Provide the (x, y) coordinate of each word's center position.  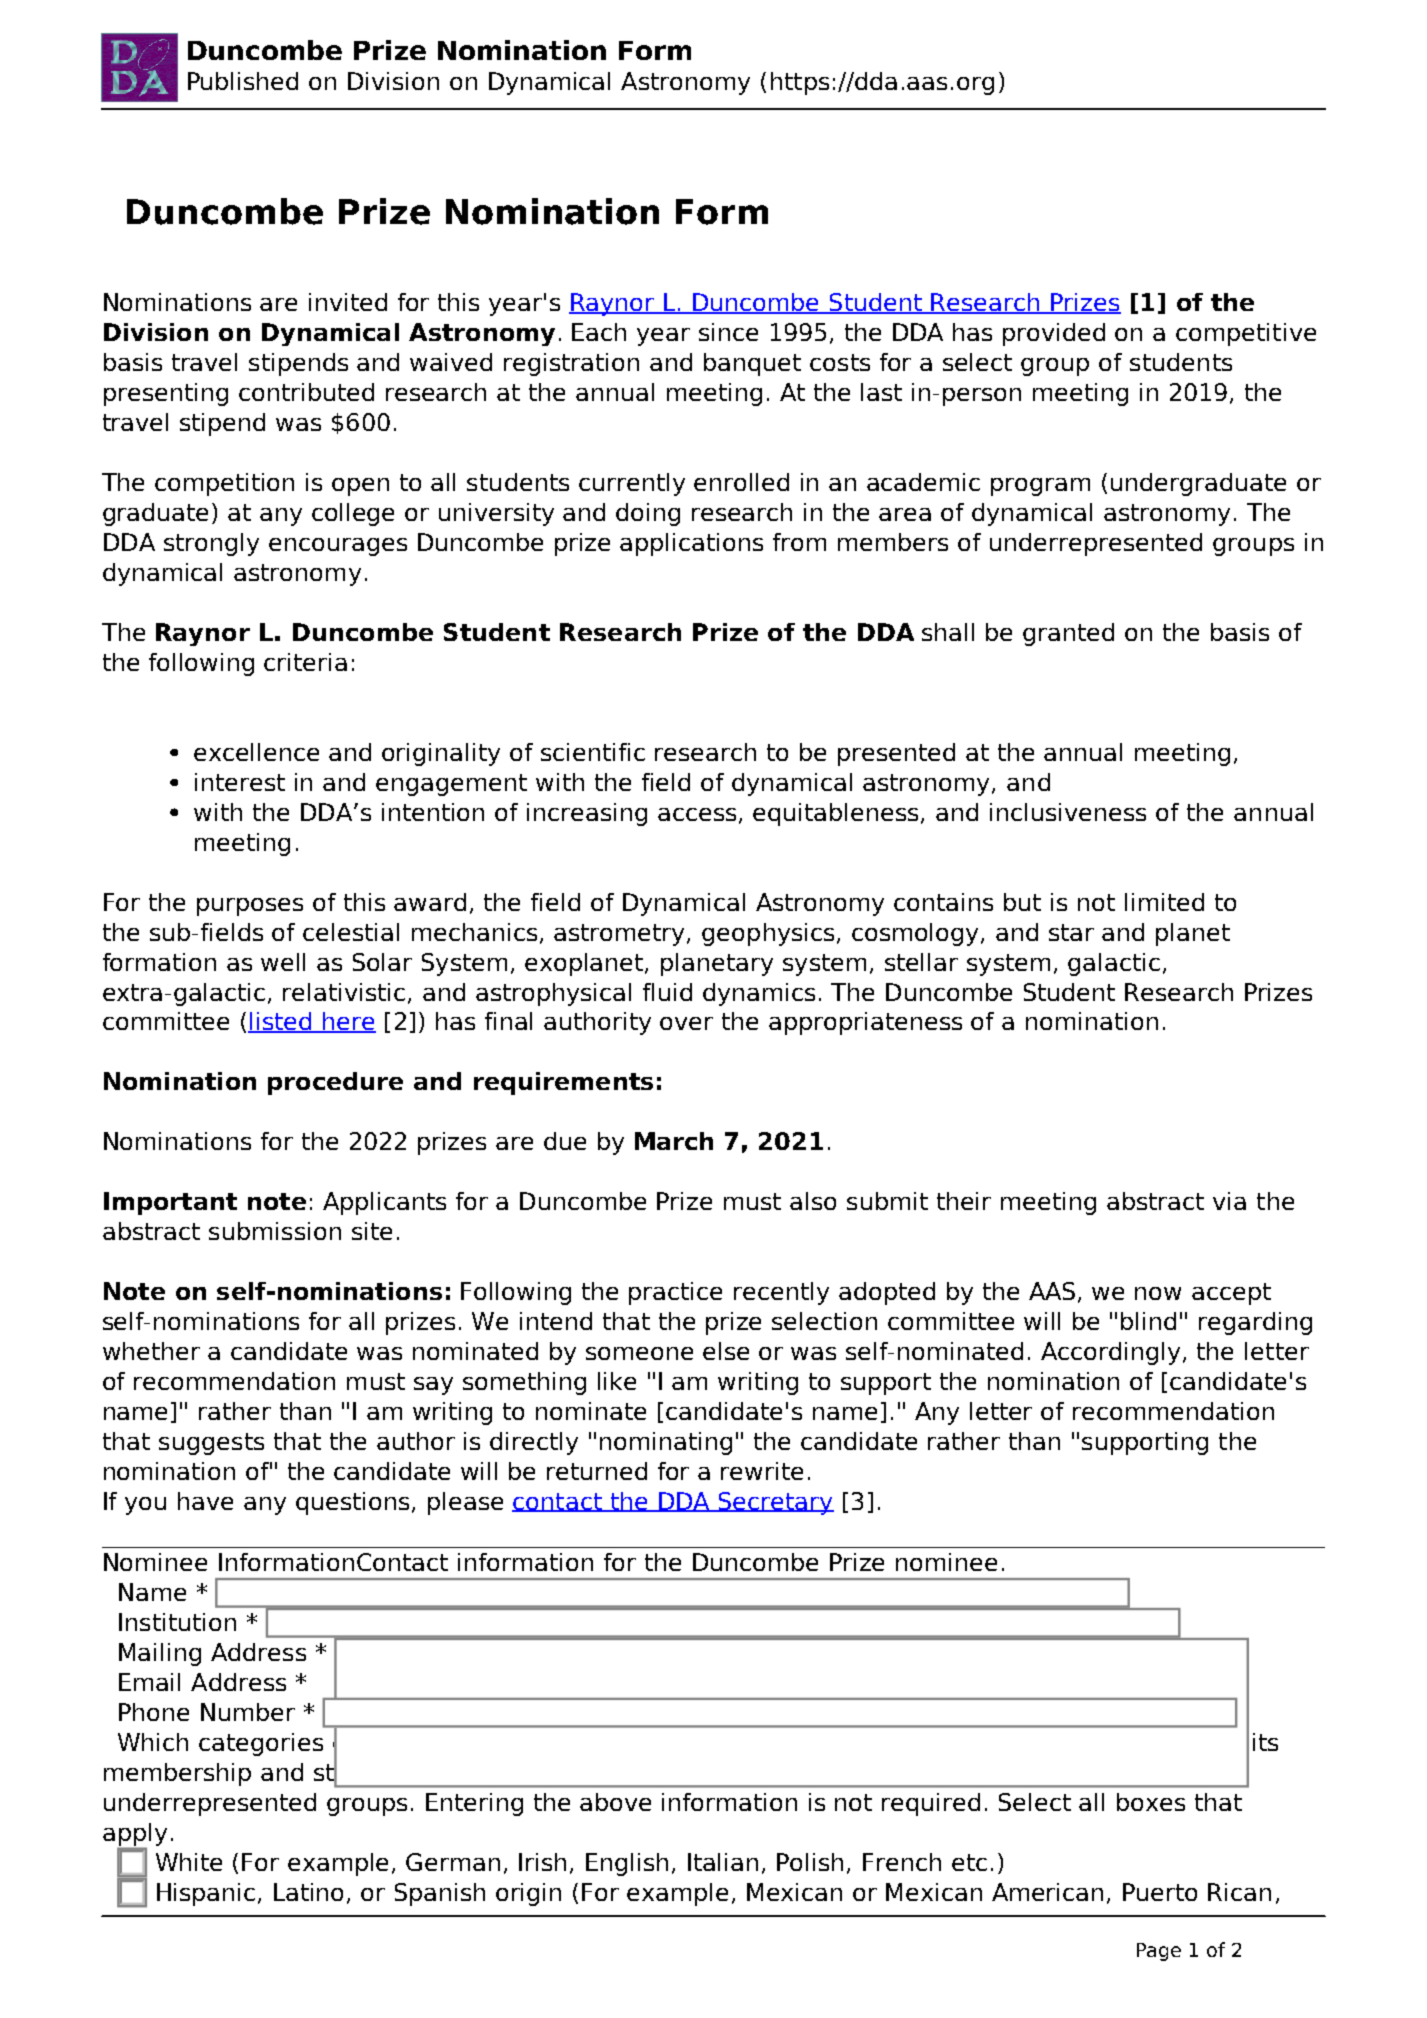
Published (243, 81)
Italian (723, 1862)
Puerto (1160, 1892)
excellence (256, 752)
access (697, 814)
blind (1148, 1321)
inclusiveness (1068, 812)
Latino (308, 1892)
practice (675, 1293)
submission (275, 1231)
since (728, 332)
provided (1054, 334)
